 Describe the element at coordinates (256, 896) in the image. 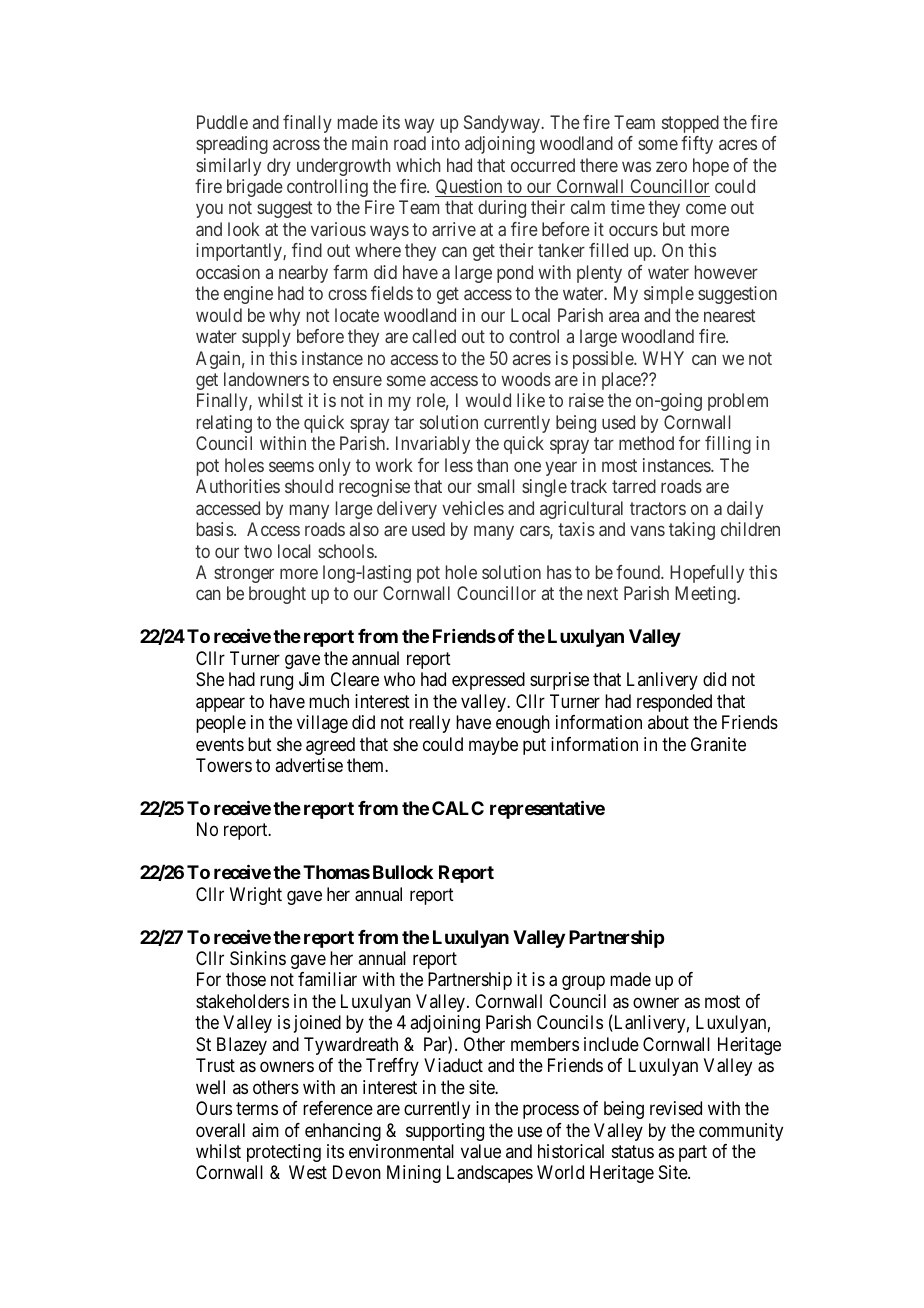

I see `Wright` at that location.
